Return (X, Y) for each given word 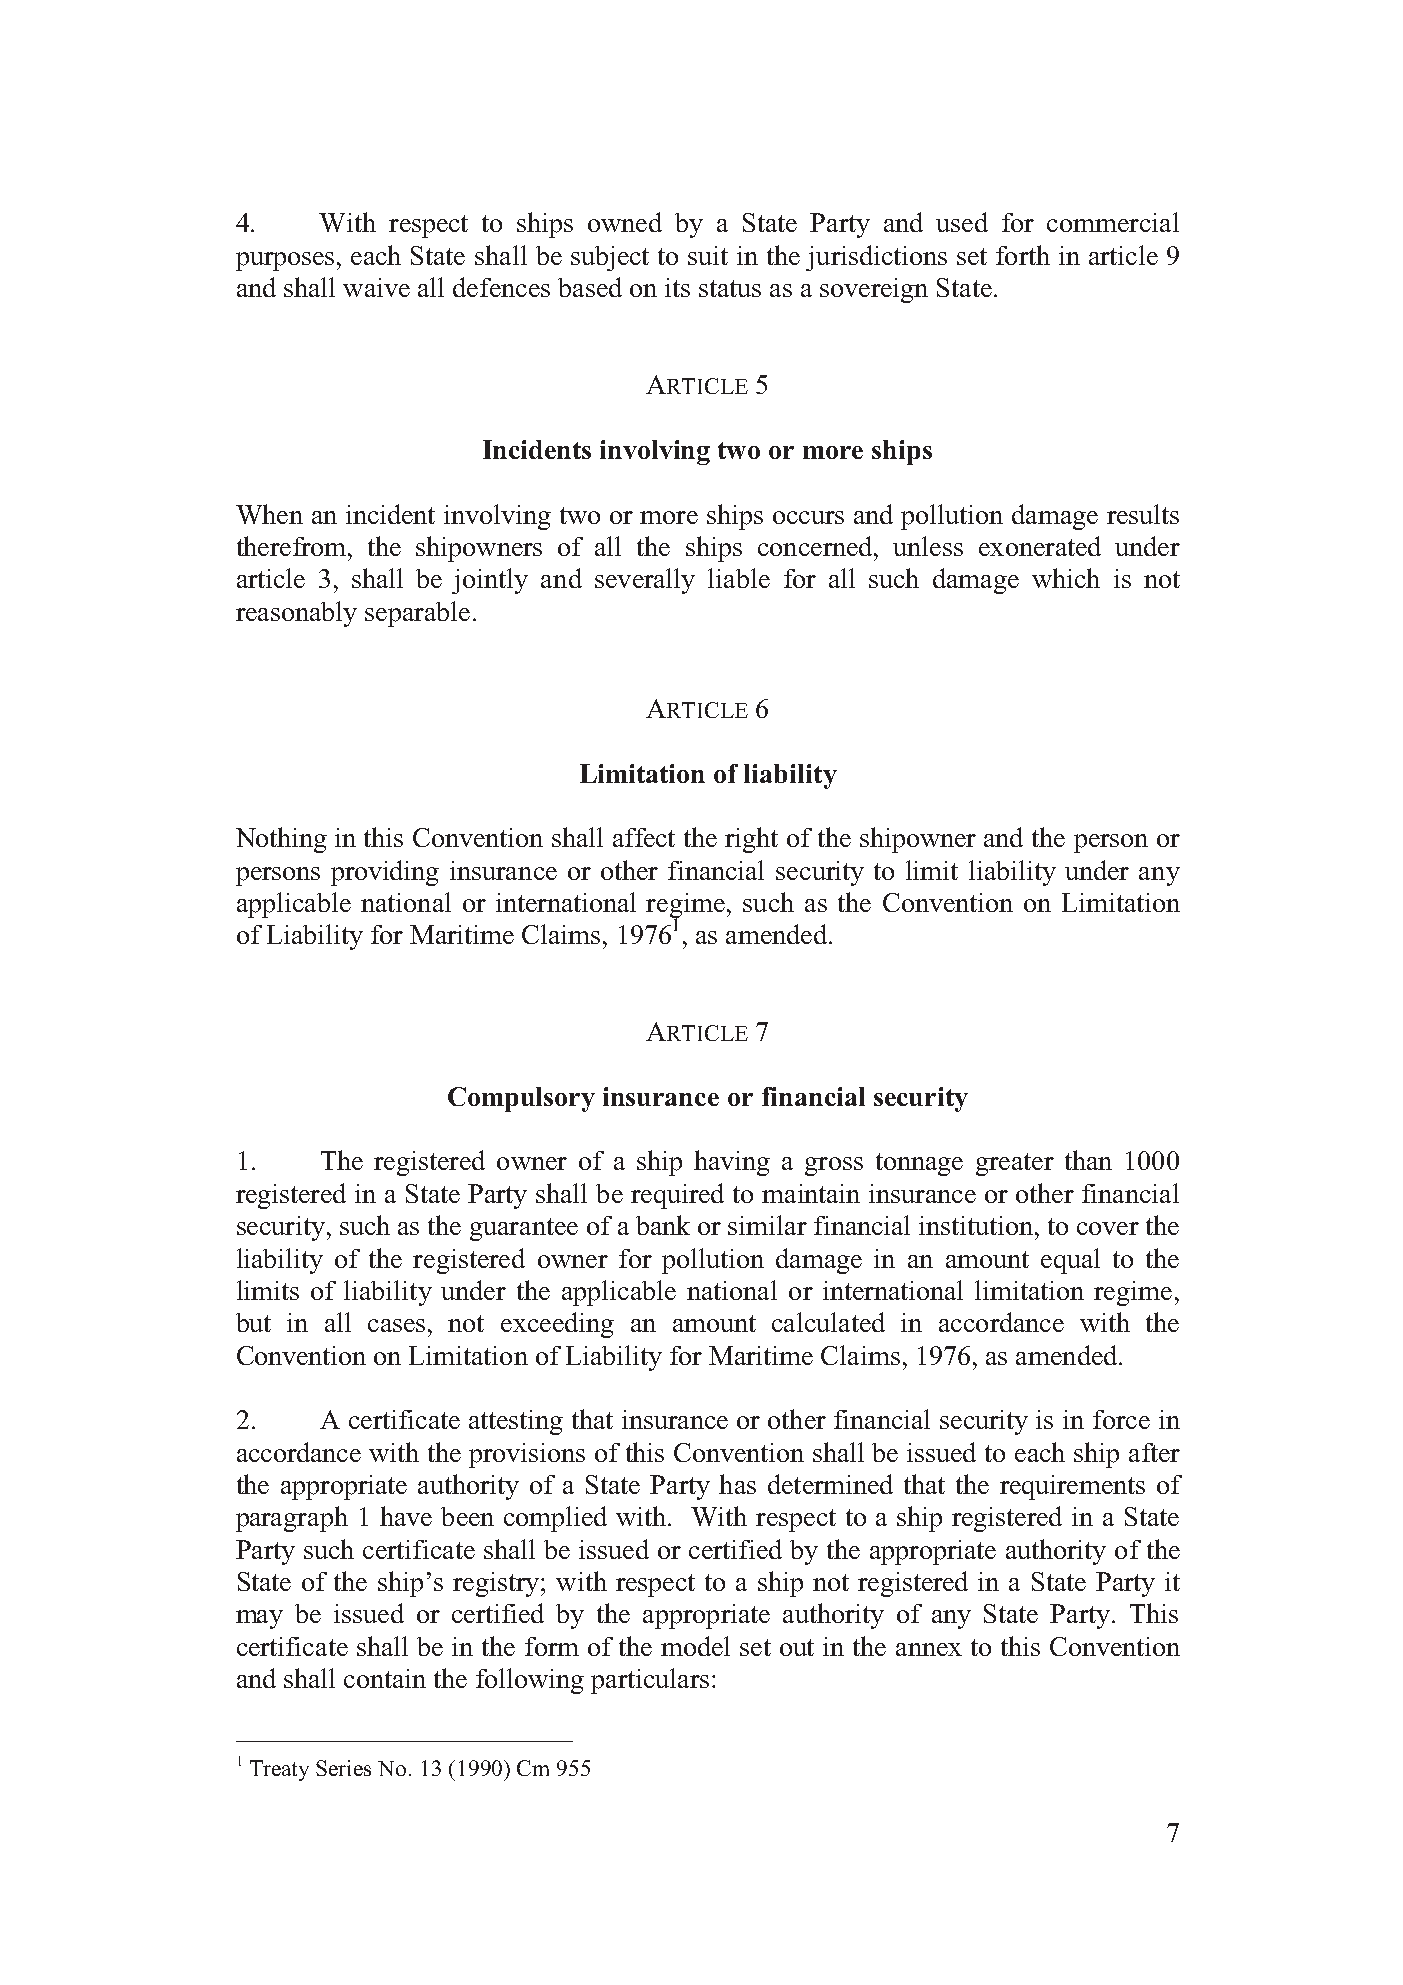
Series (343, 1768)
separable (417, 614)
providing (385, 873)
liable (739, 578)
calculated (828, 1322)
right (751, 840)
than (1088, 1160)
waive (376, 287)
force (1121, 1419)
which (1066, 578)
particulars (650, 1681)
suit (708, 255)
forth (1023, 255)
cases (396, 1325)
